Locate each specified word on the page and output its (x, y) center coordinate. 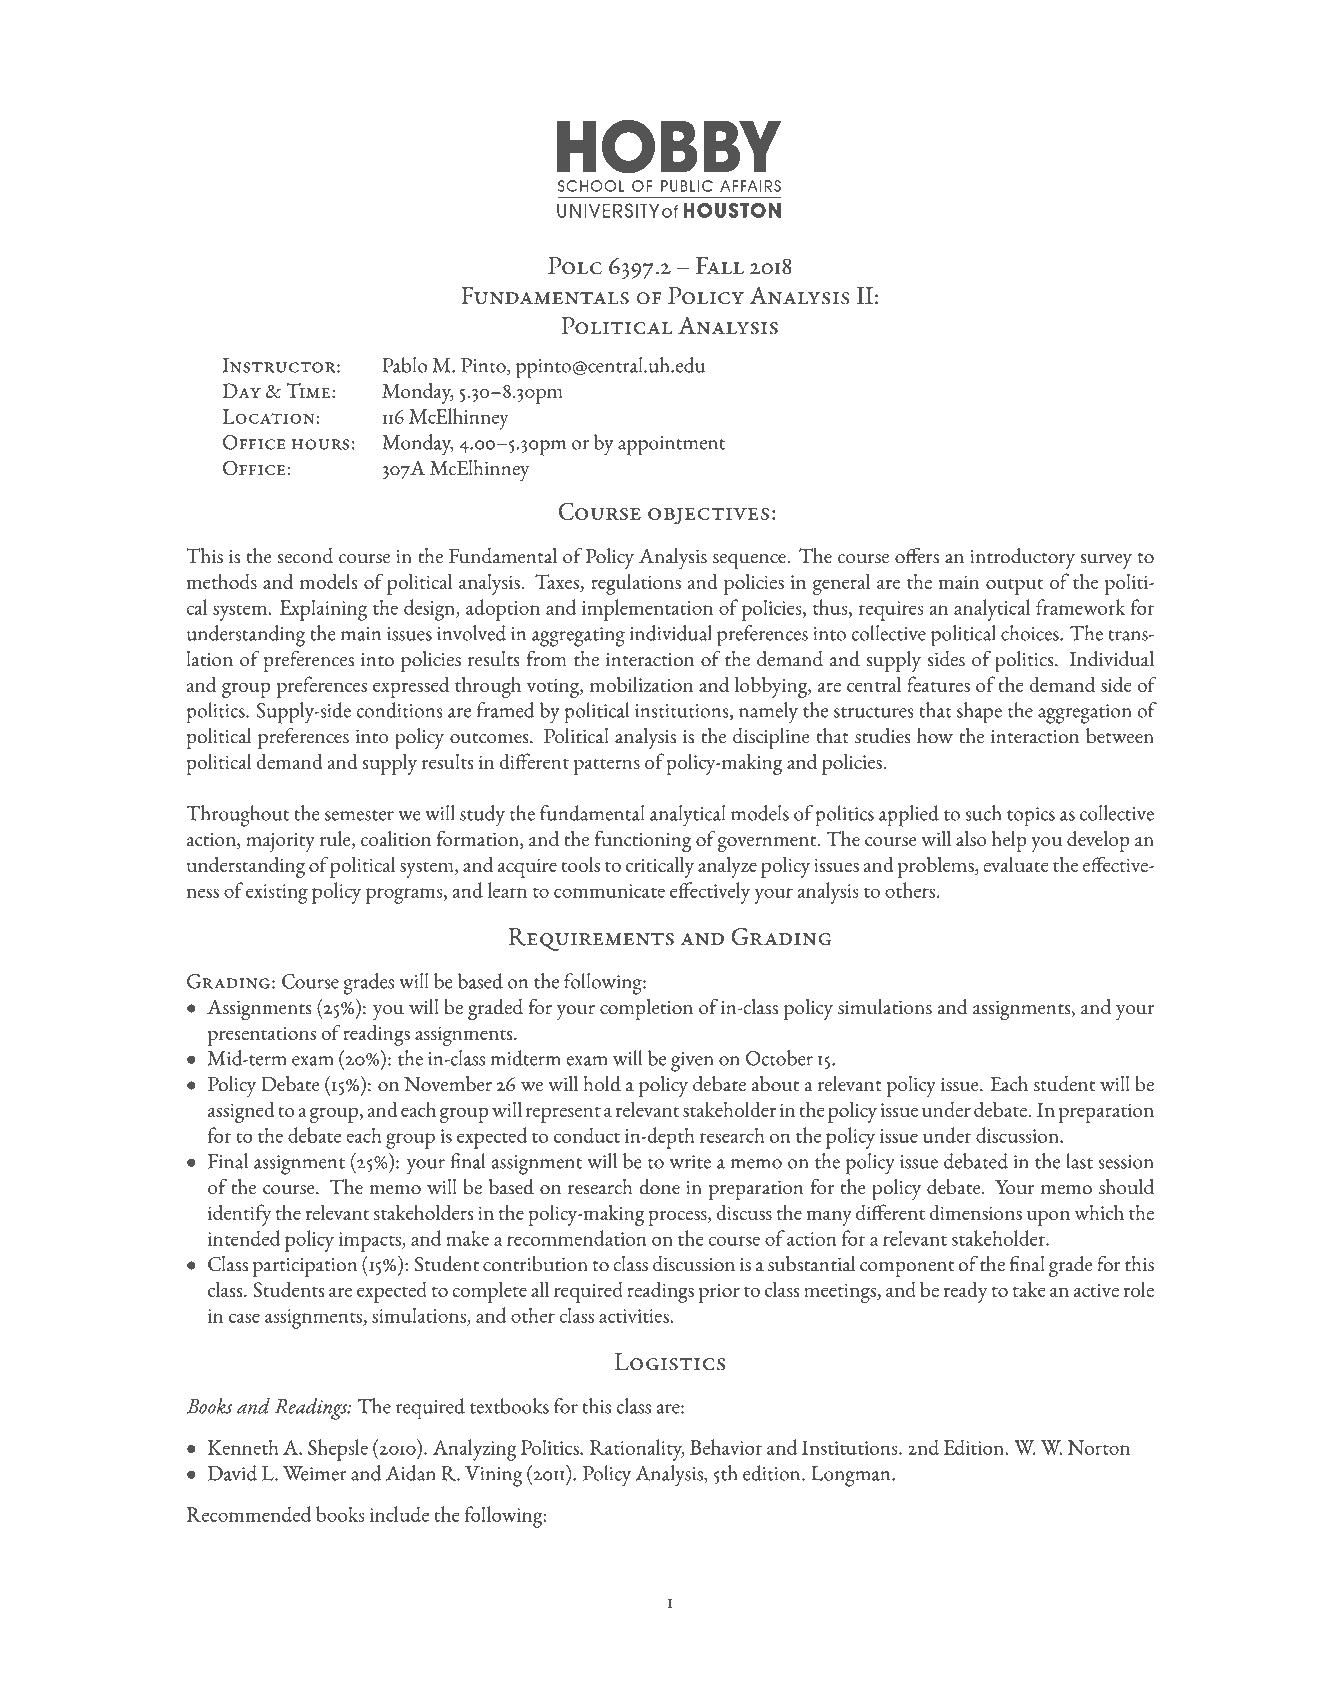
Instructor (280, 365)
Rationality (637, 1450)
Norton (1099, 1447)
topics (1031, 817)
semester (359, 815)
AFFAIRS (750, 186)
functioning (643, 841)
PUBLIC (687, 186)
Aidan (411, 1473)
